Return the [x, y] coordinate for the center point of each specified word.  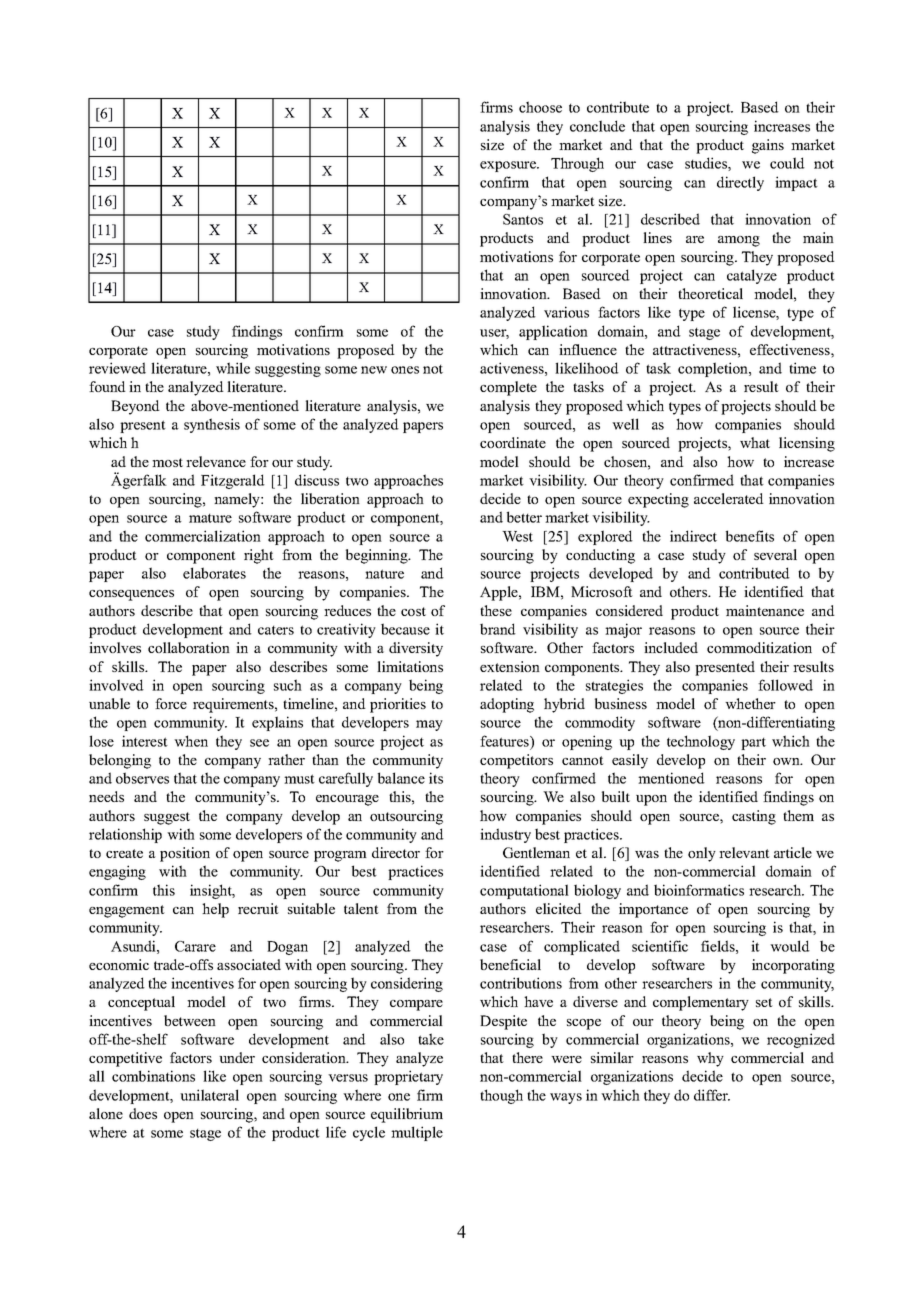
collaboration [189, 647]
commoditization [759, 647]
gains [768, 146]
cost [413, 611]
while [233, 368]
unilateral [209, 1095]
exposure [509, 166]
